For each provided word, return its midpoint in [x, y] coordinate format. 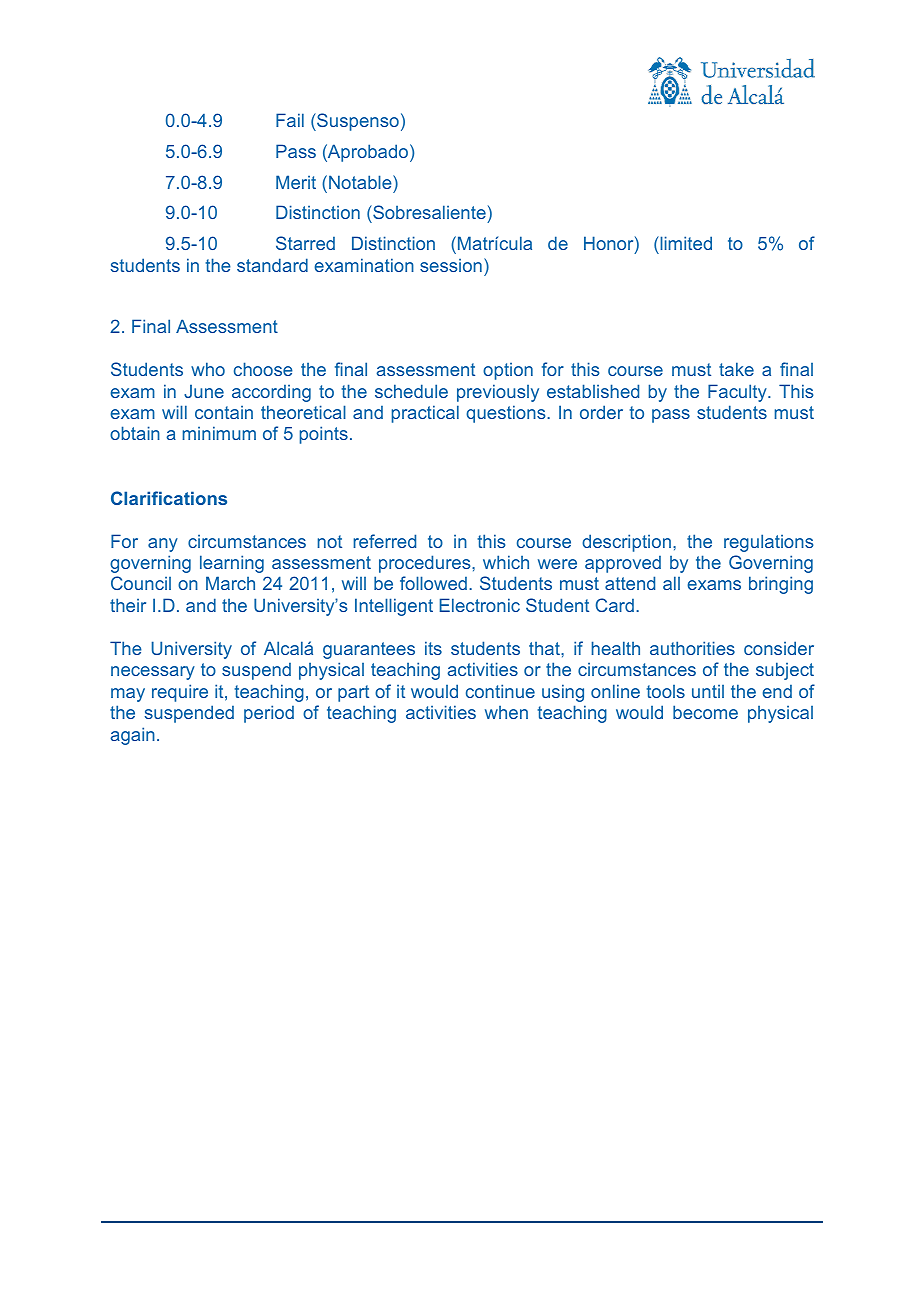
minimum [219, 433]
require [180, 693]
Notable [361, 182]
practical [425, 414]
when [506, 712]
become [705, 712]
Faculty [738, 393]
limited [685, 243]
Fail [290, 120]
